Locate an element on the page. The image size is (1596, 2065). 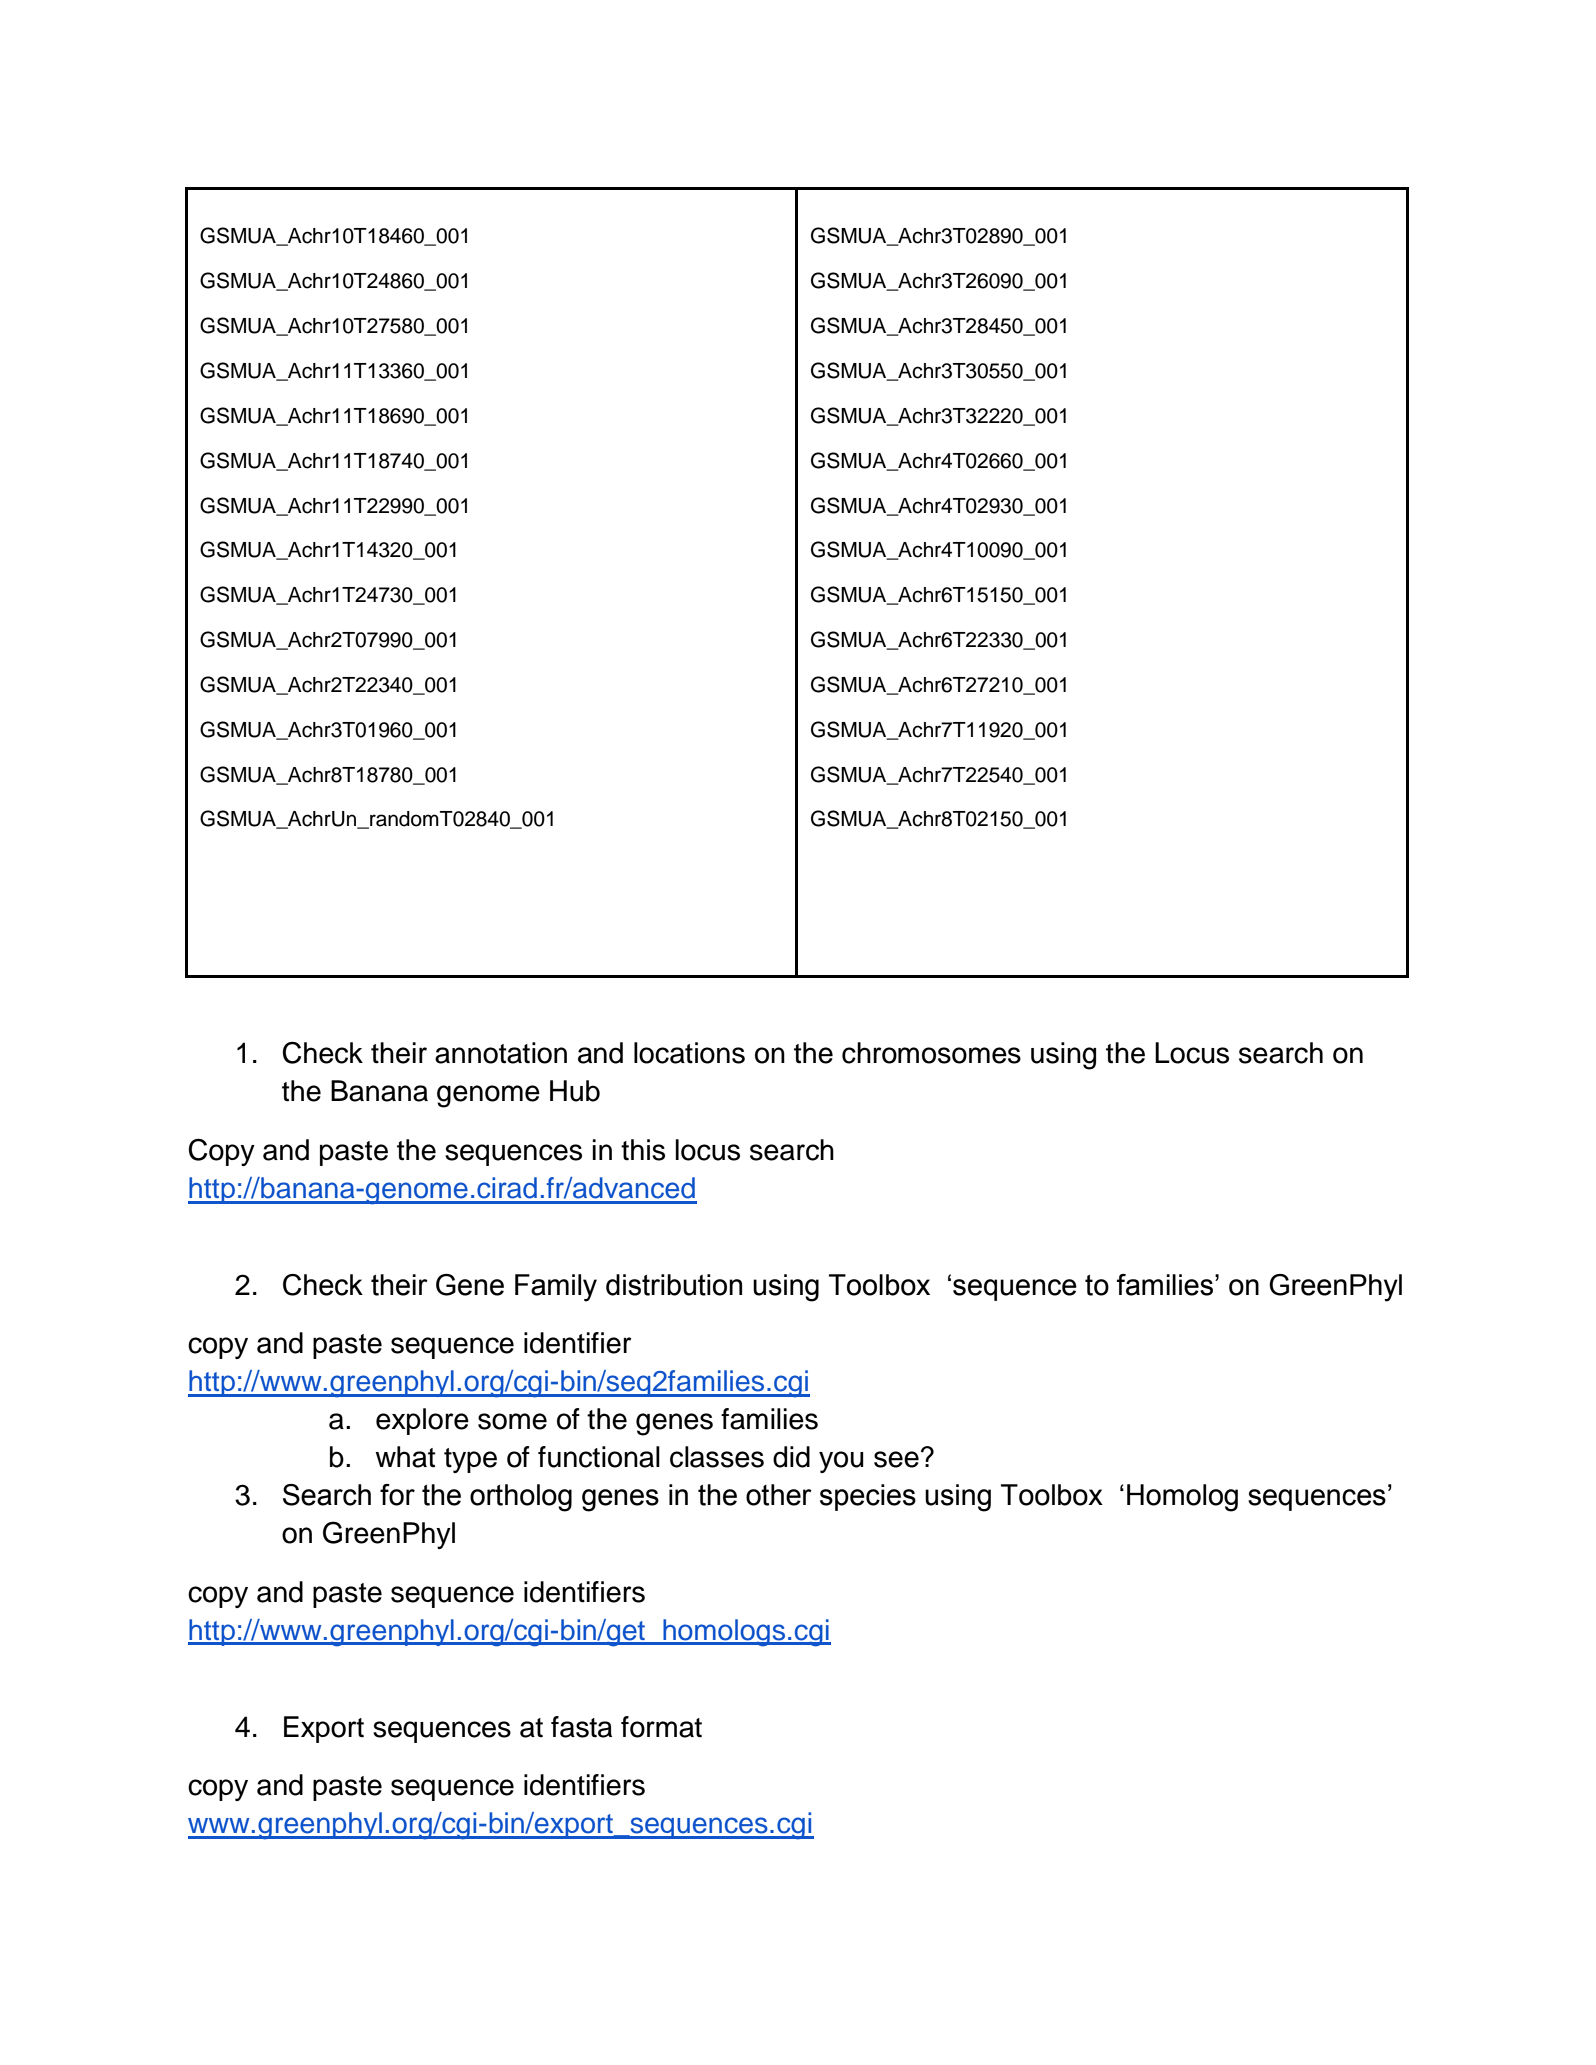
this is located at coordinates (643, 1150).
